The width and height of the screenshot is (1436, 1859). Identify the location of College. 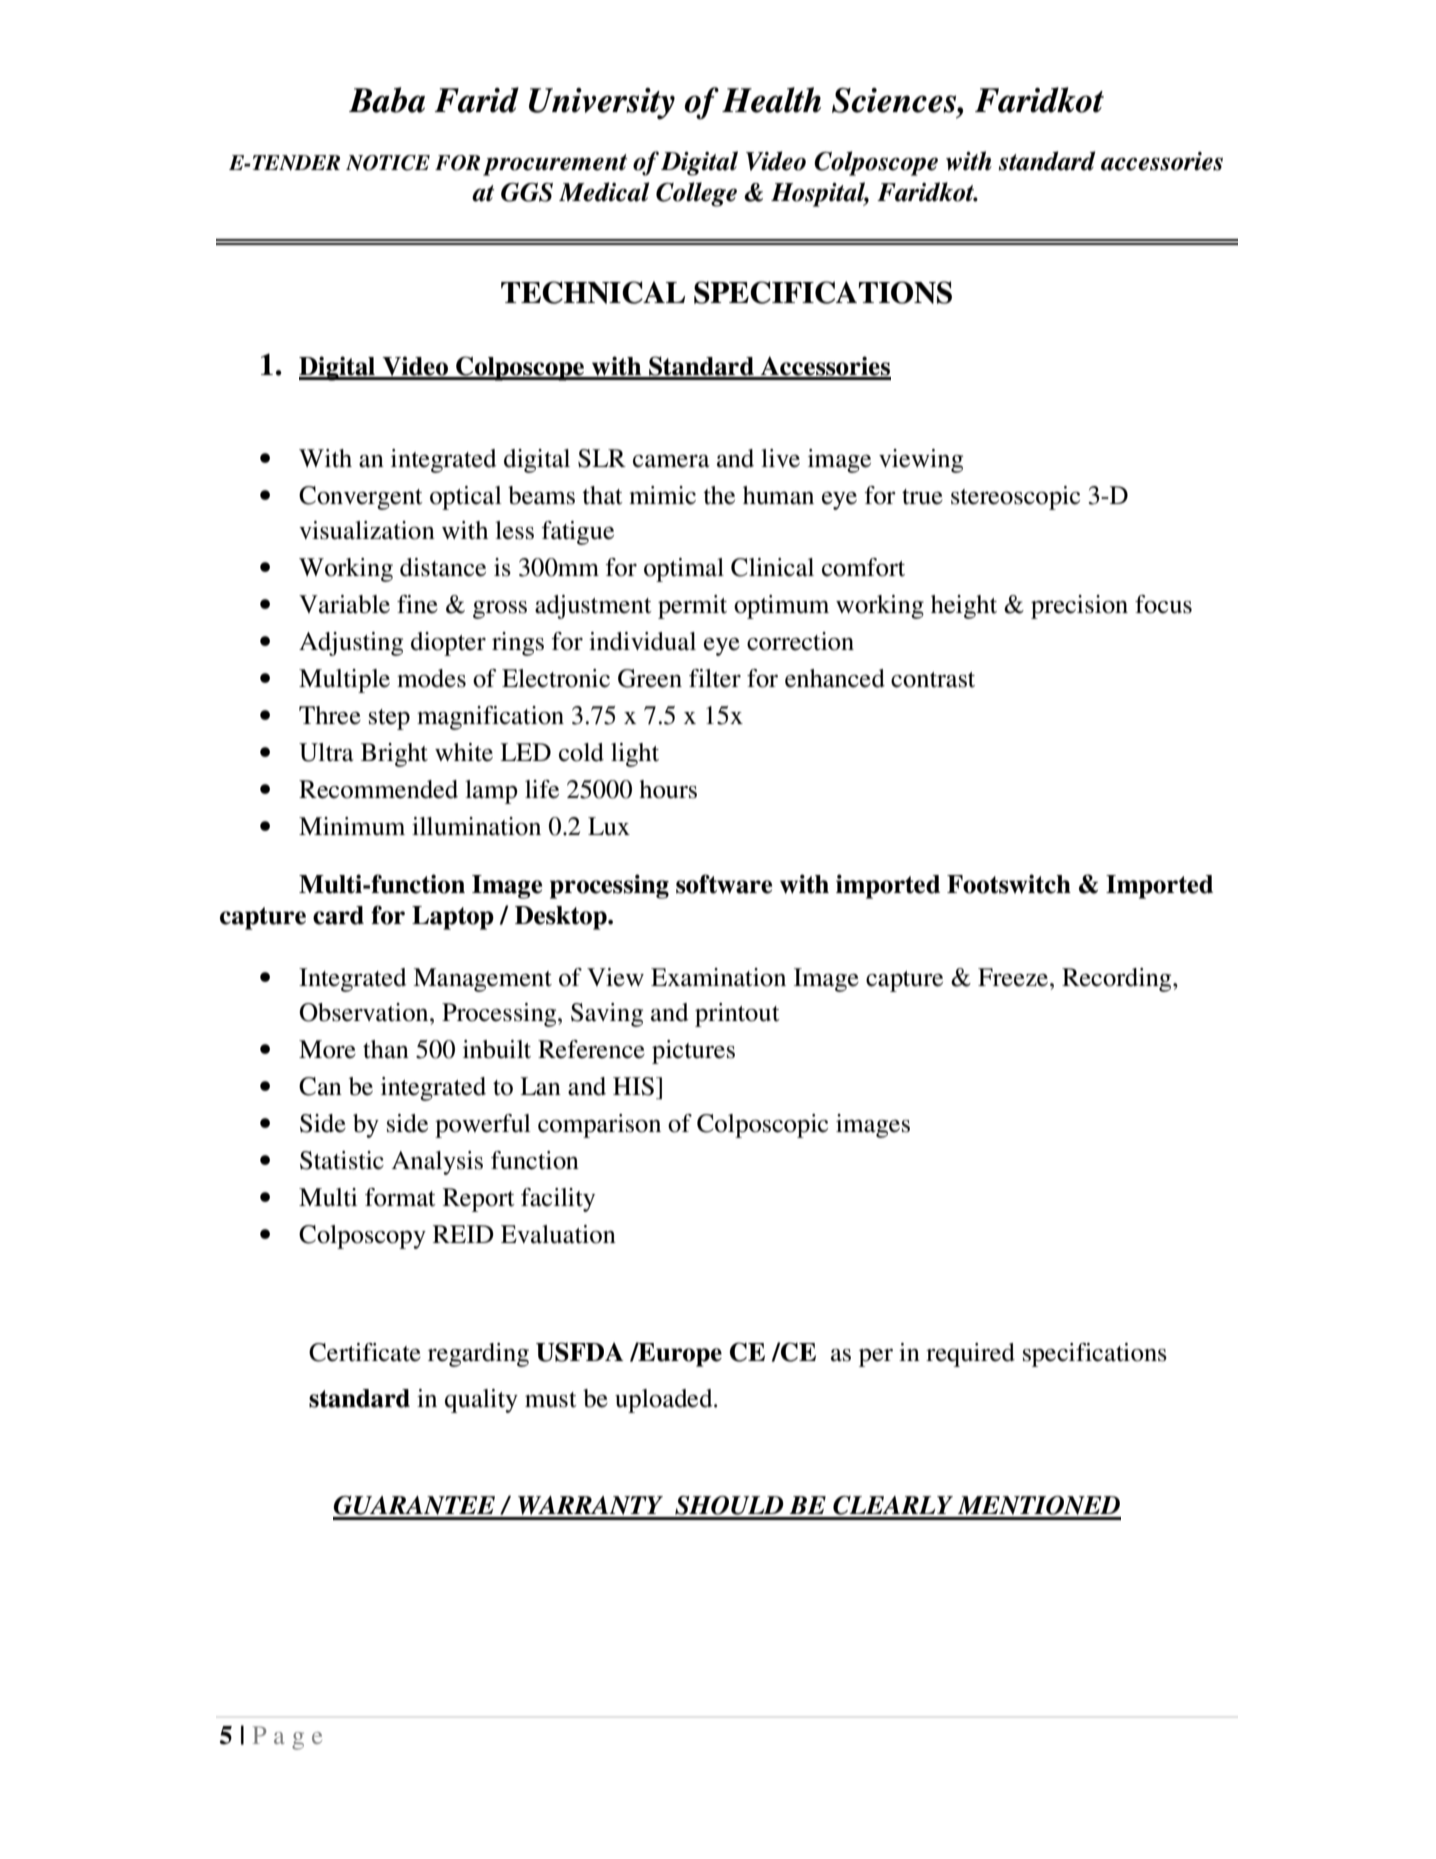
(696, 194).
